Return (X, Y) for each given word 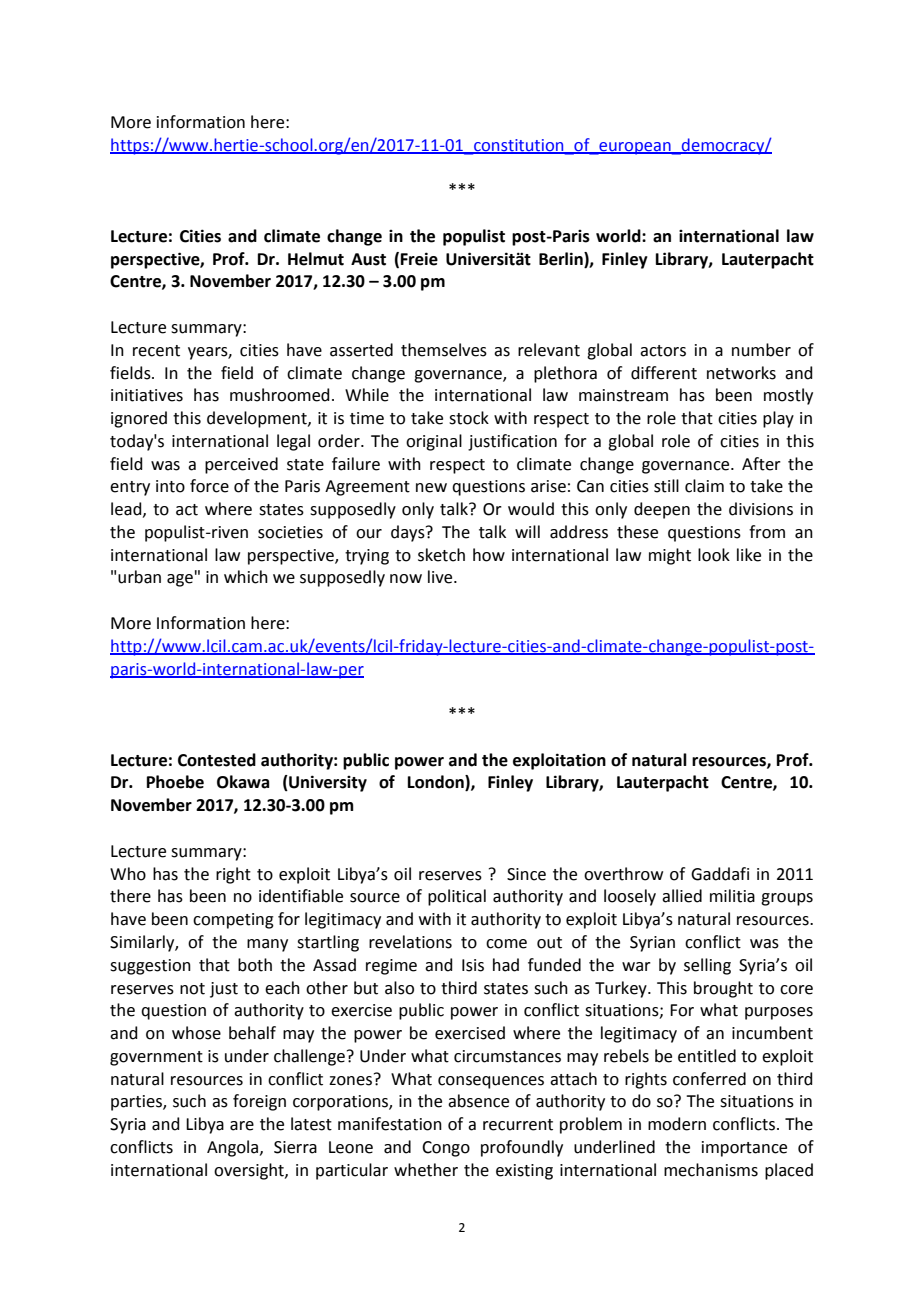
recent (156, 351)
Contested (217, 760)
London (437, 783)
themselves (444, 350)
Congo (446, 1149)
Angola (234, 1148)
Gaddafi (720, 874)
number (761, 350)
